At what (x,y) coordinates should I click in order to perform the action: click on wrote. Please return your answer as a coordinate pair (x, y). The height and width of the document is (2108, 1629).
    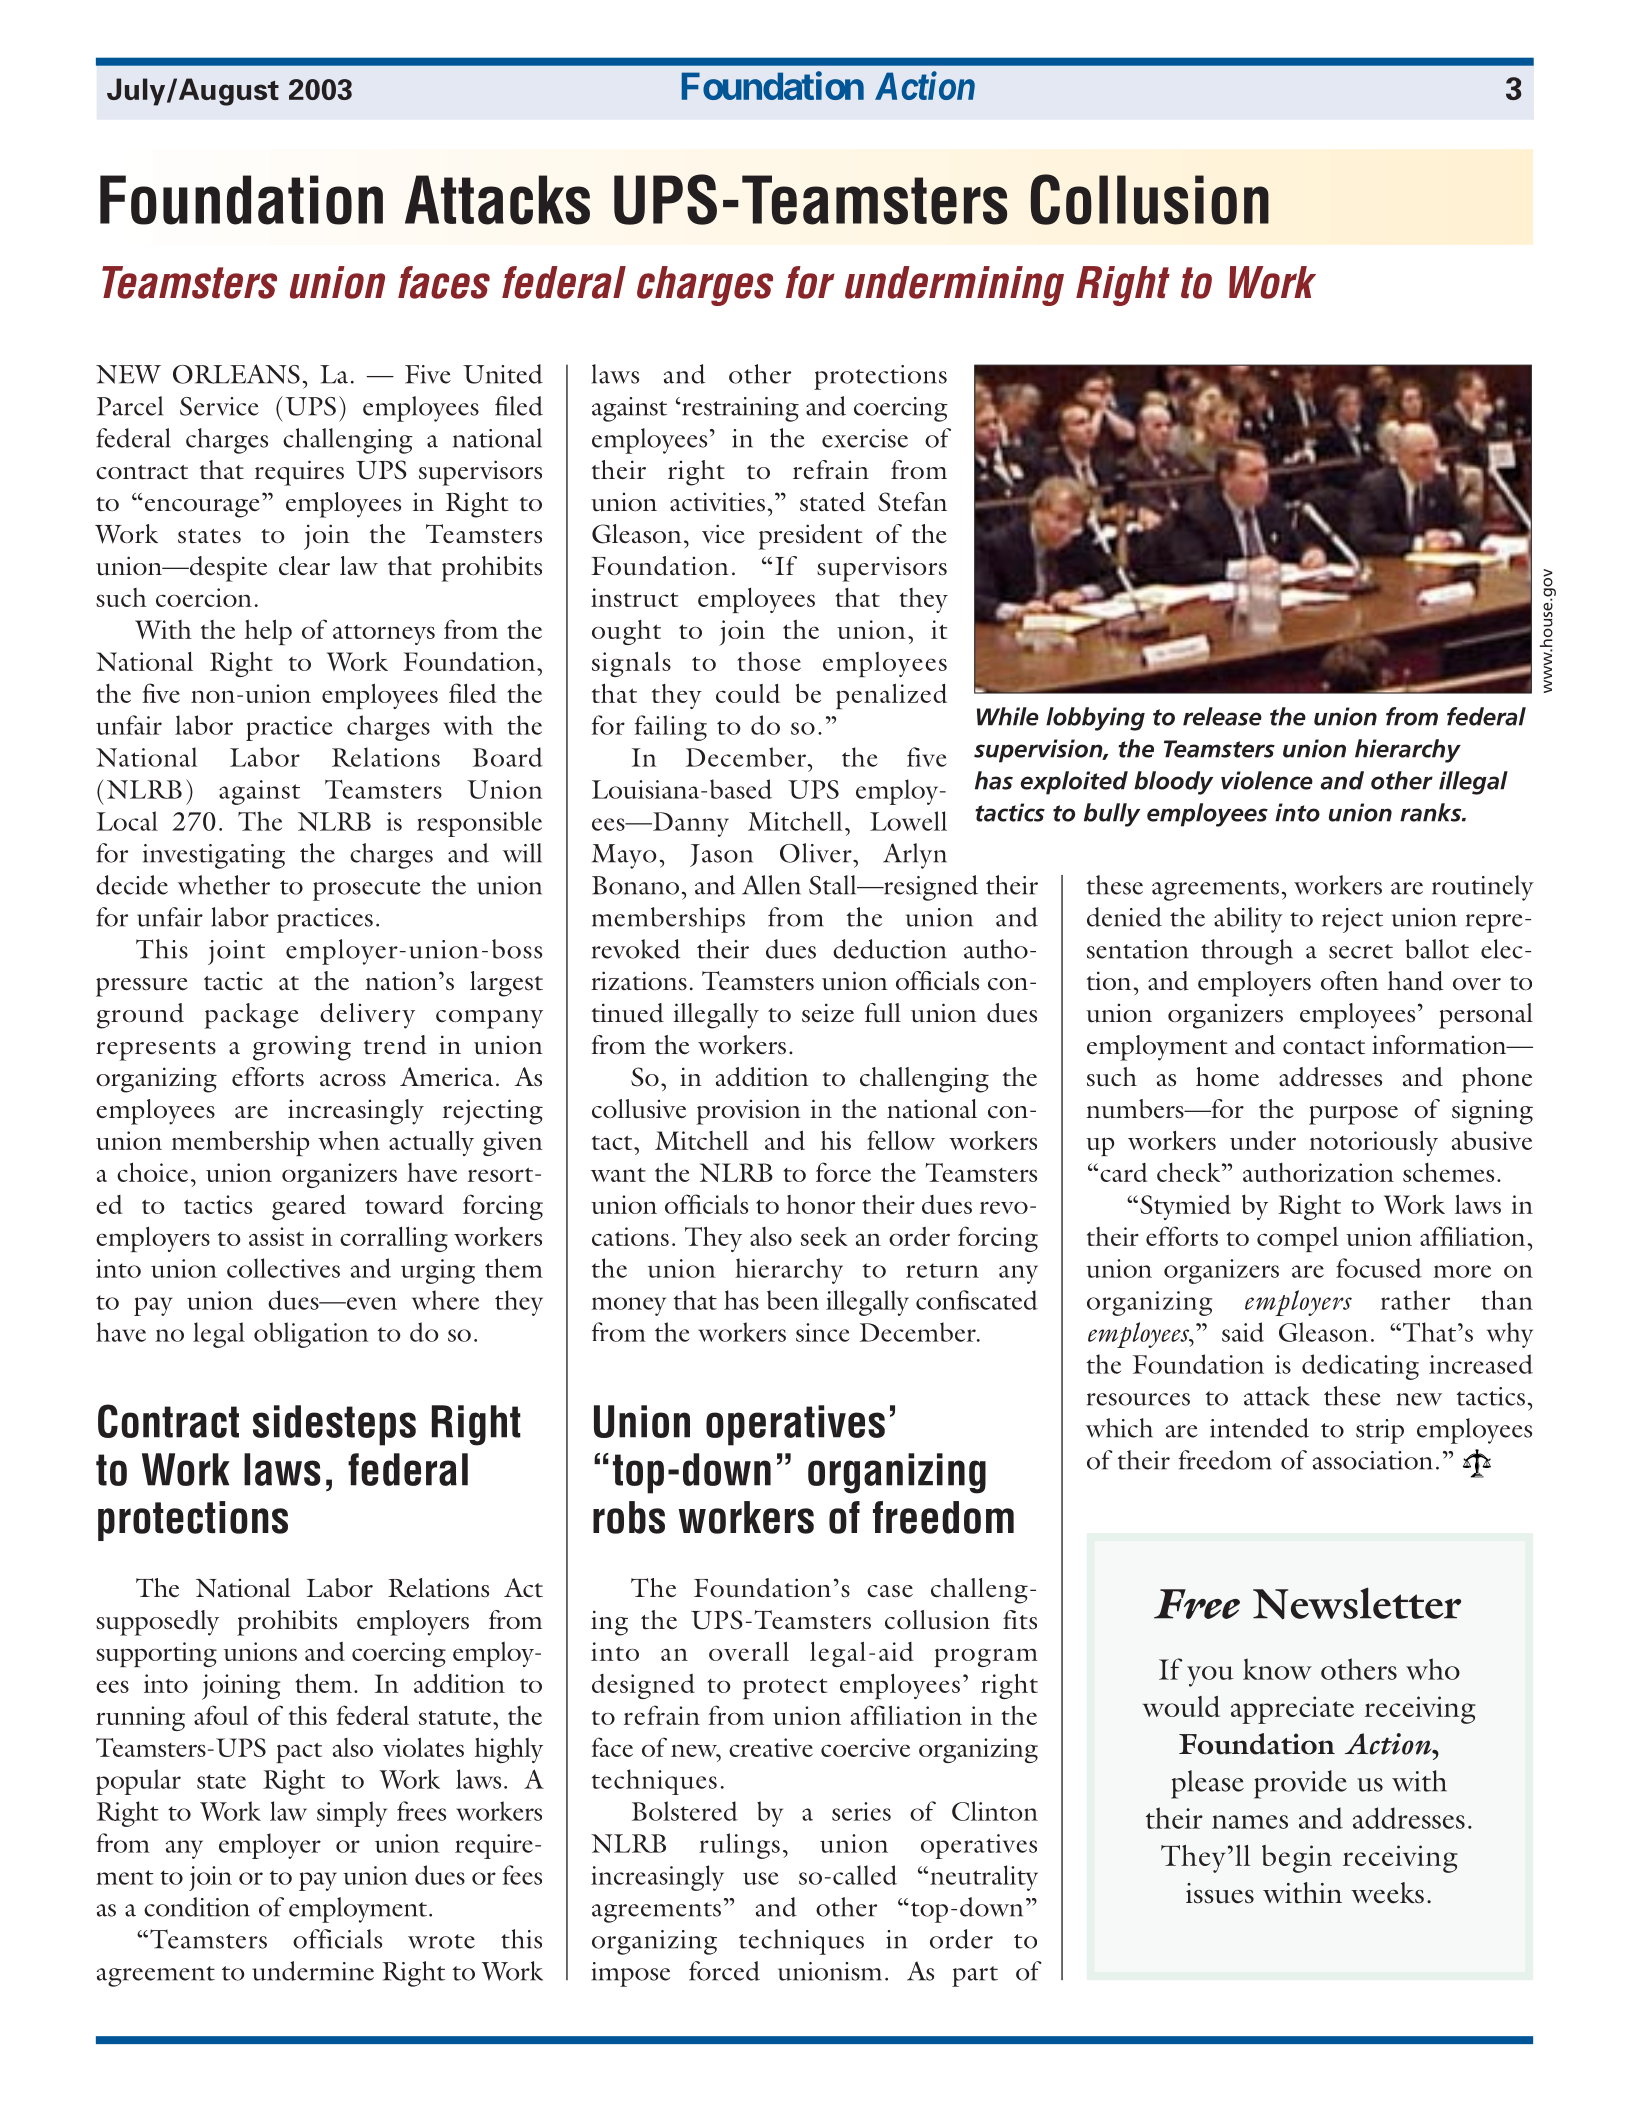
    Looking at the image, I should click on (441, 1941).
